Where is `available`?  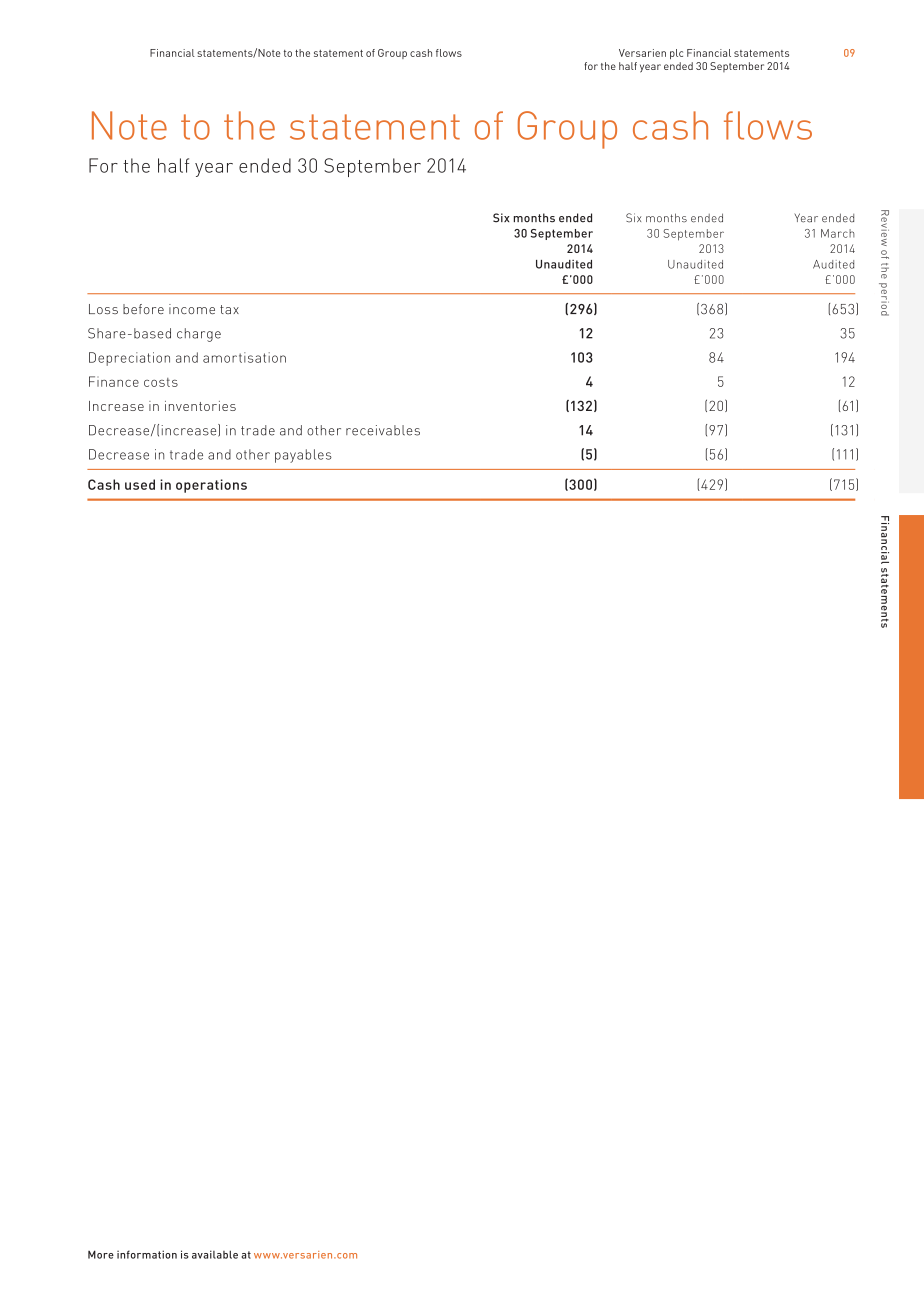 available is located at coordinates (215, 1254).
